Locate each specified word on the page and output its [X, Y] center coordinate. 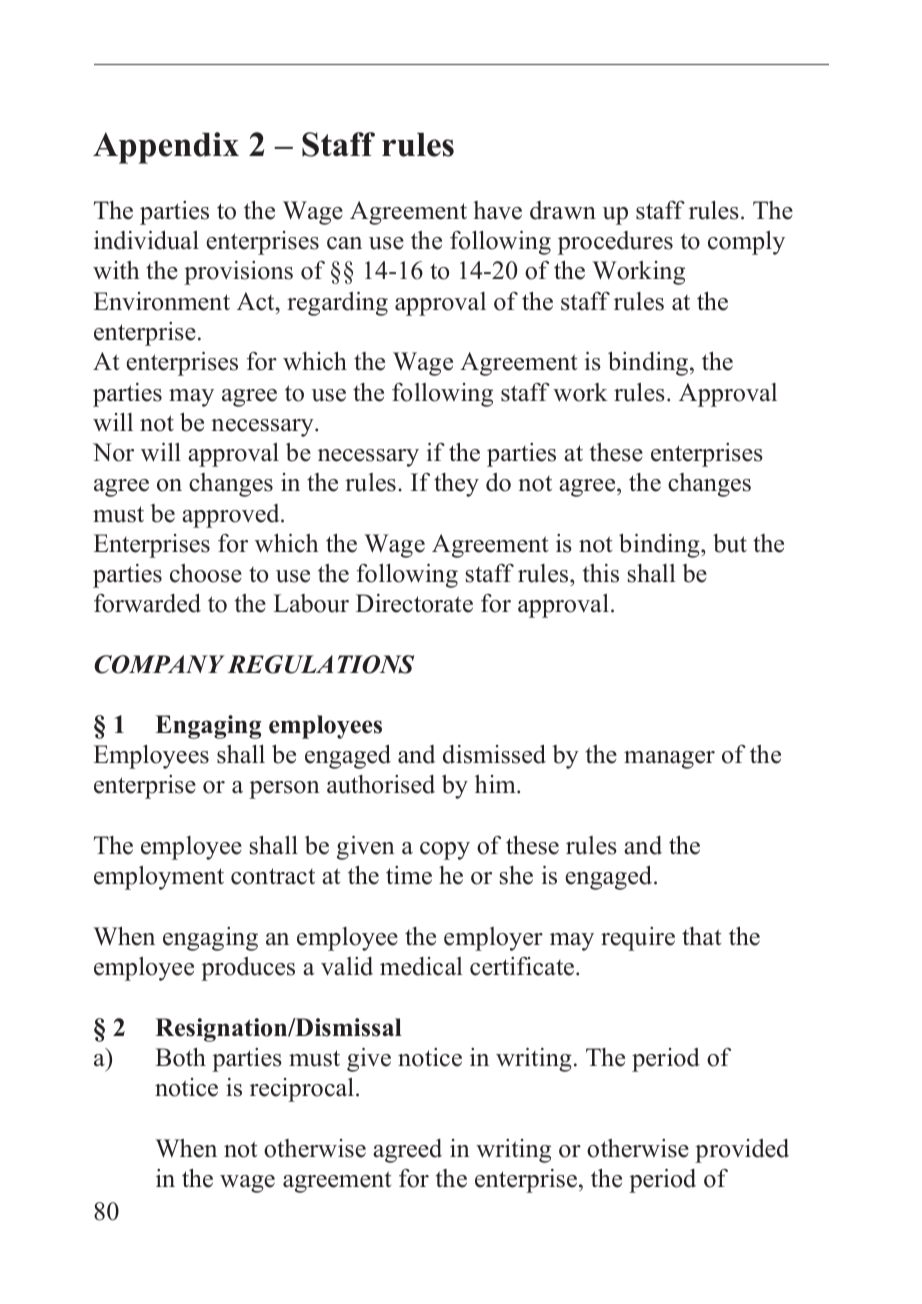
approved [232, 516]
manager [669, 760]
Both [180, 1057]
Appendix [166, 148]
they [456, 485]
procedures [615, 243]
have [497, 210]
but [730, 543]
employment [159, 878]
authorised [381, 784]
